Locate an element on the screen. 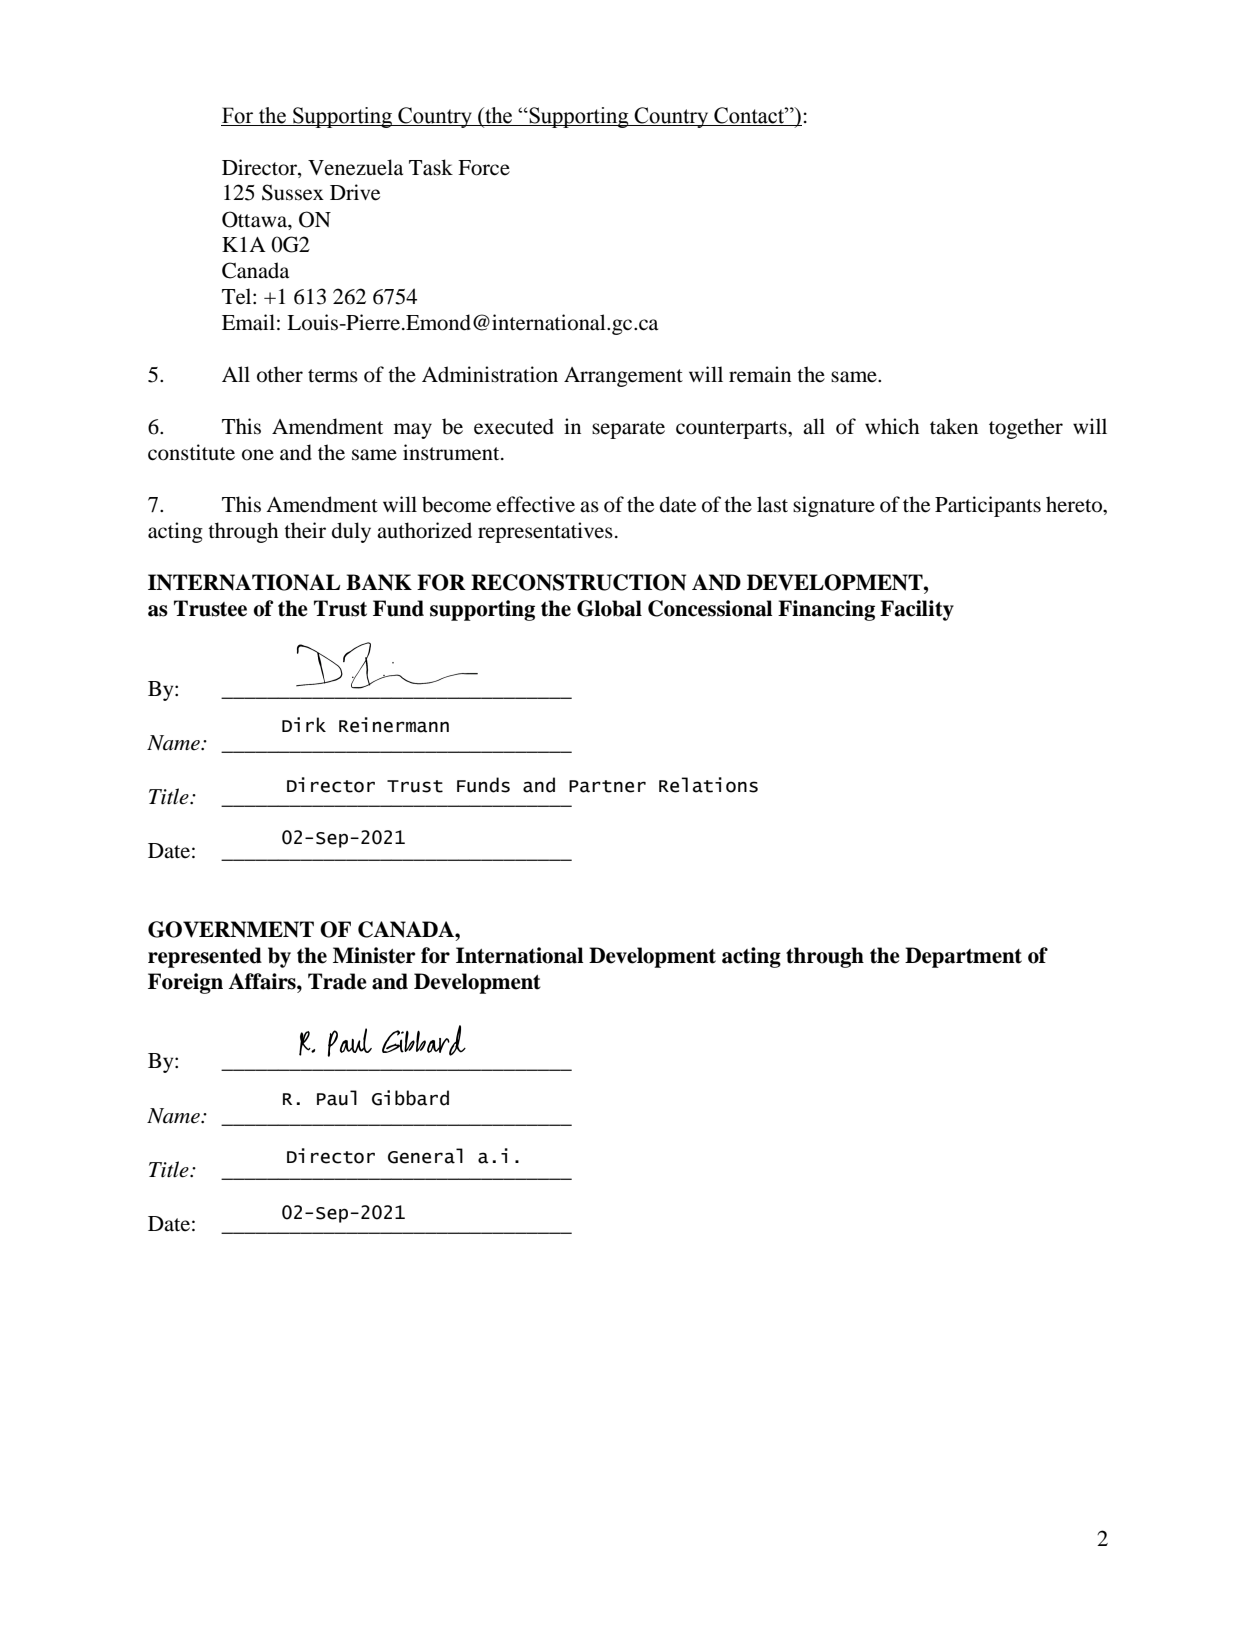  Force is located at coordinates (484, 168).
